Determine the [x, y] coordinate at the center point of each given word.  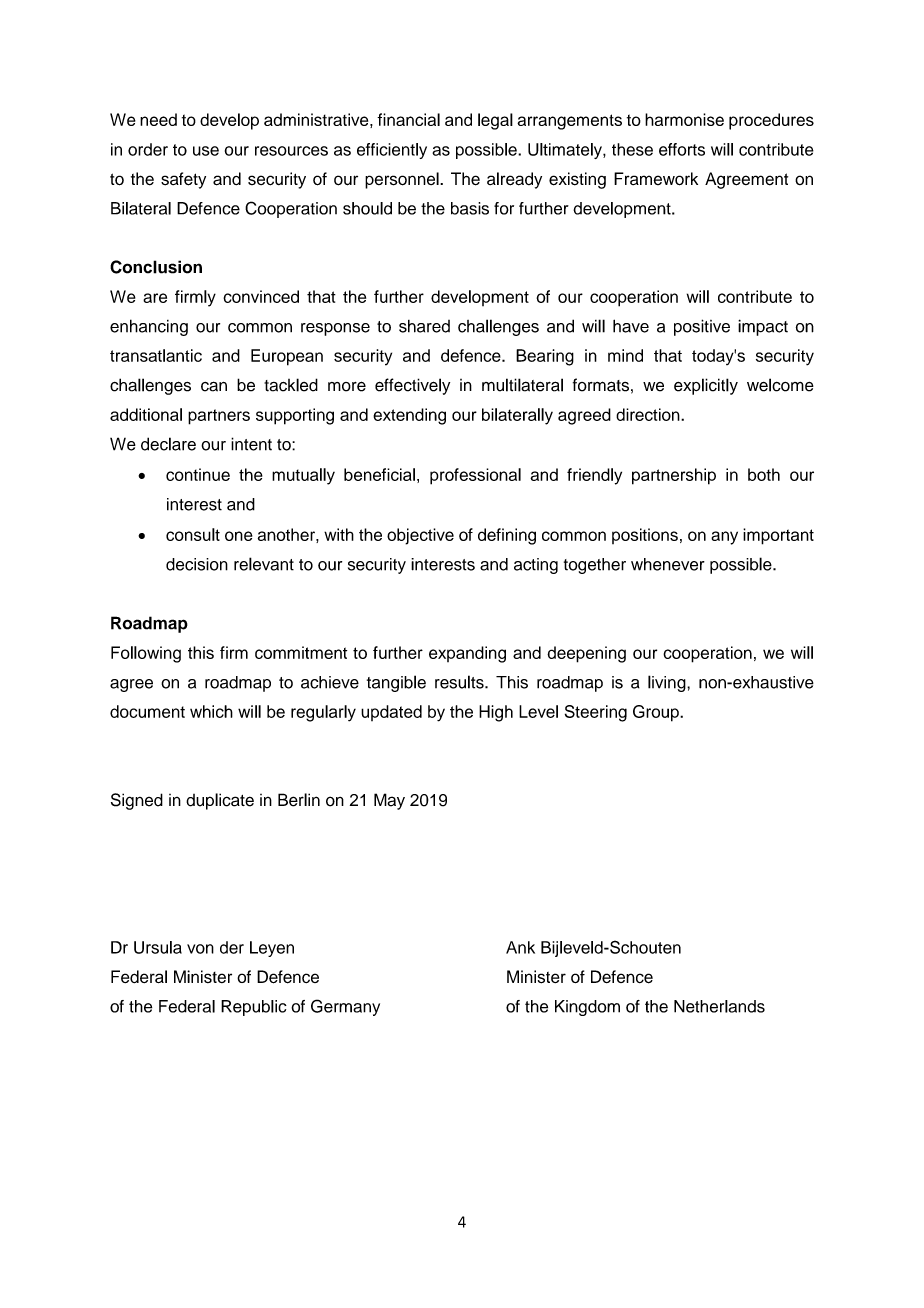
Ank [520, 947]
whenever [668, 564]
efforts [682, 149]
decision [197, 564]
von [200, 949]
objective [420, 536]
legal [495, 121]
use [206, 151]
